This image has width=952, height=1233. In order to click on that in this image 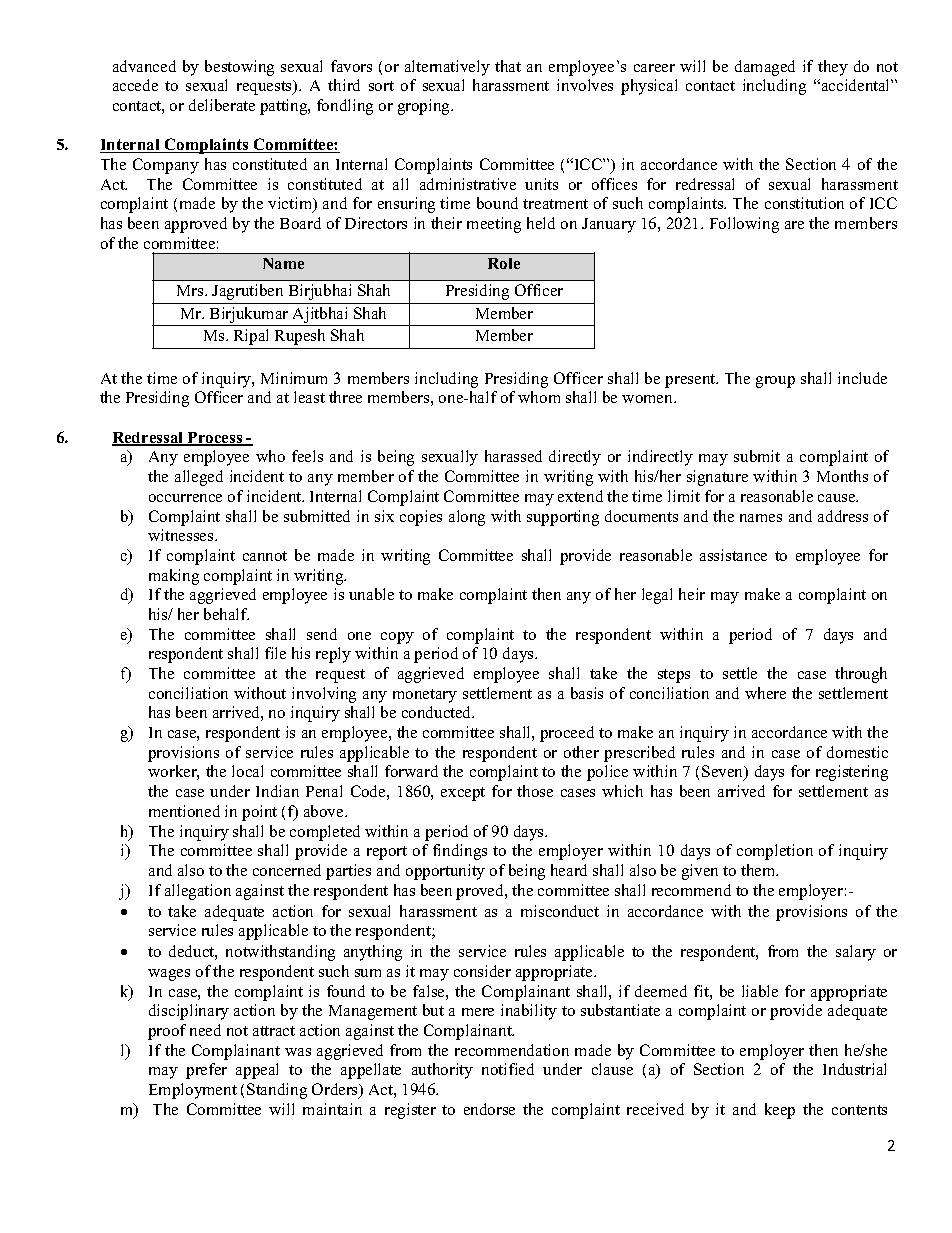, I will do `click(508, 66)`.
